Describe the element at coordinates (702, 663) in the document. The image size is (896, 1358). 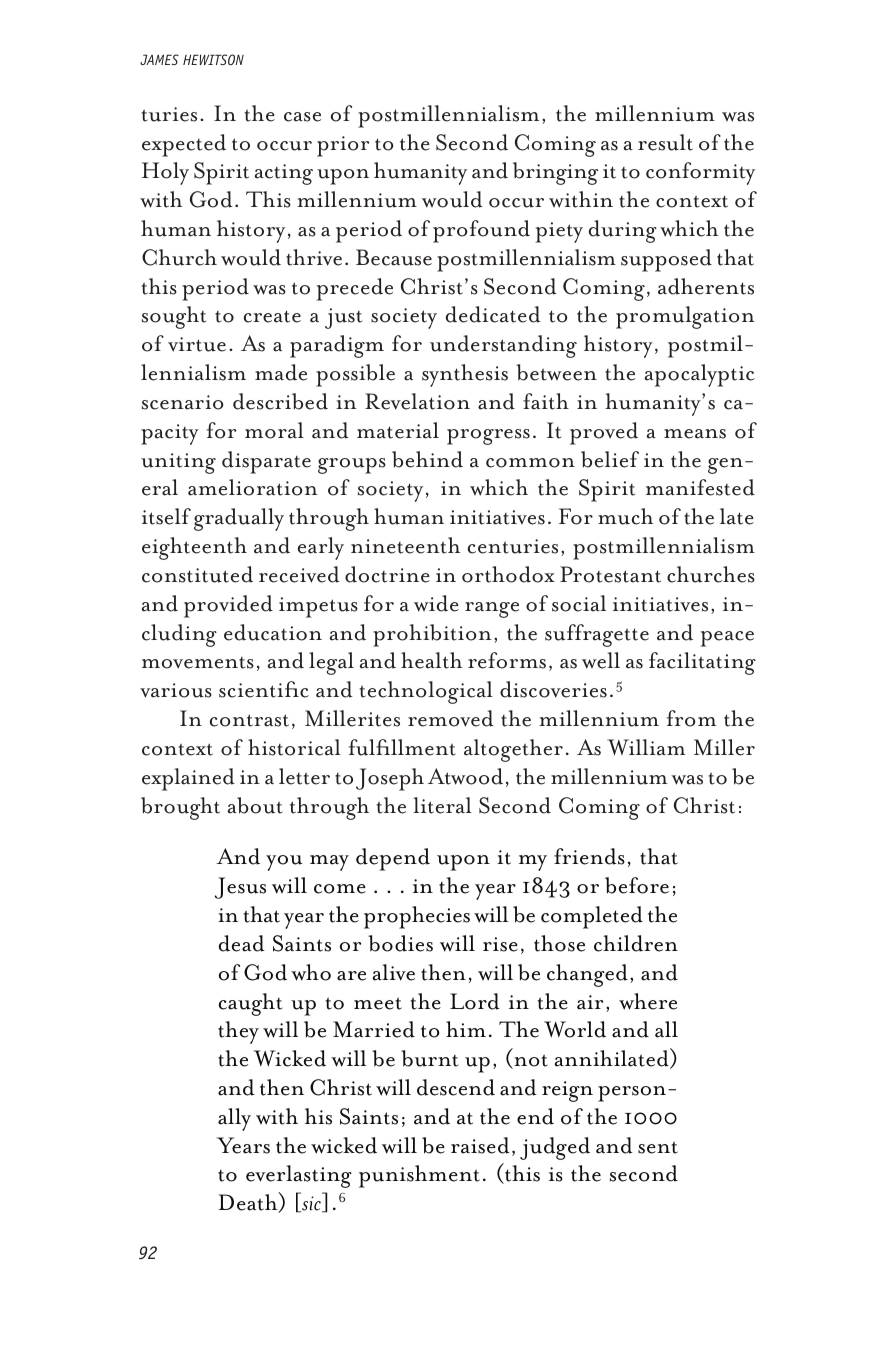
I see `facilitating` at that location.
